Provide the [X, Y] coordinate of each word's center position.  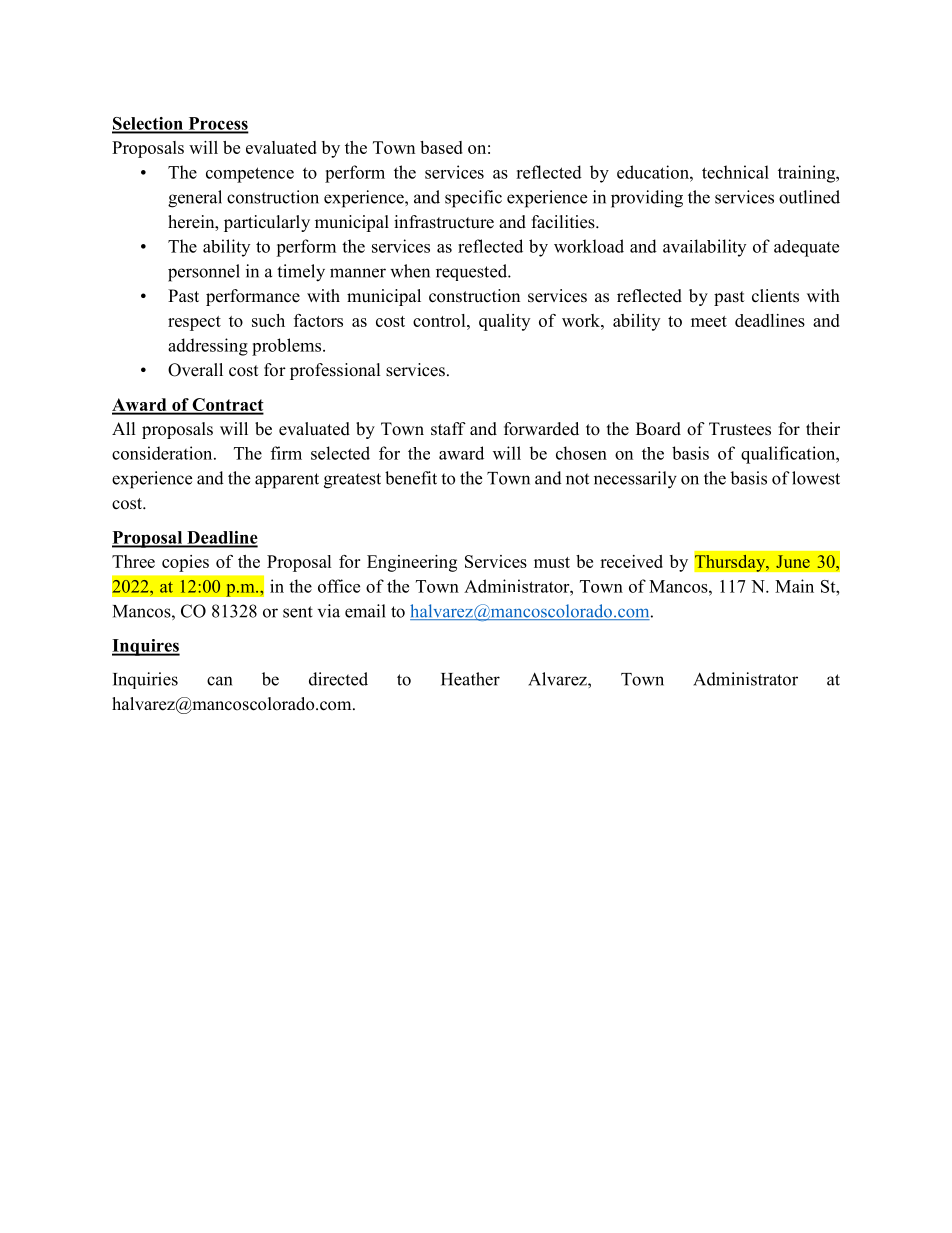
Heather [470, 679]
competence [250, 175]
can [219, 681]
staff [448, 429]
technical [735, 172]
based [441, 147]
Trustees [740, 429]
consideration [163, 453]
